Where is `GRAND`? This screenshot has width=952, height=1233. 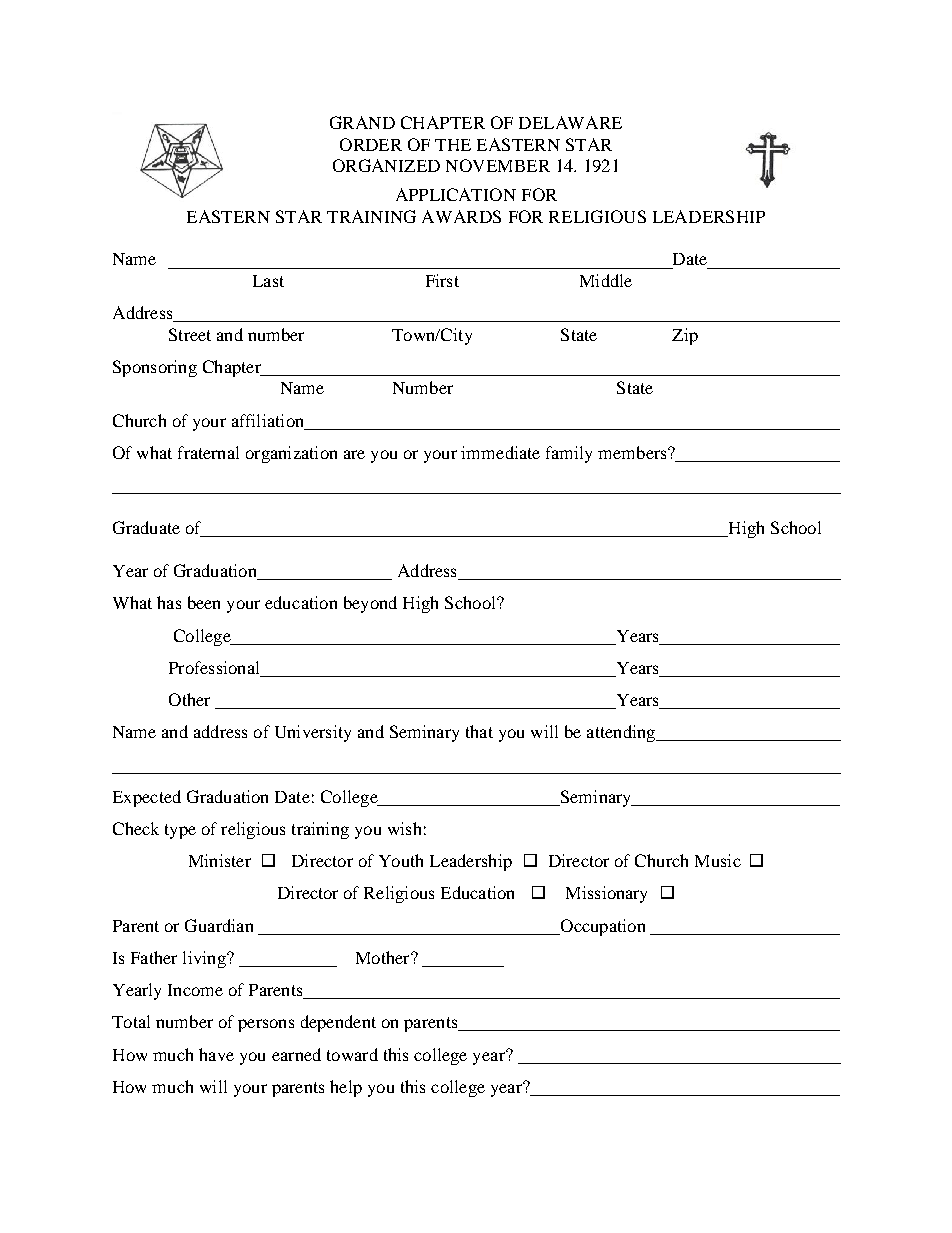
GRAND is located at coordinates (362, 122).
